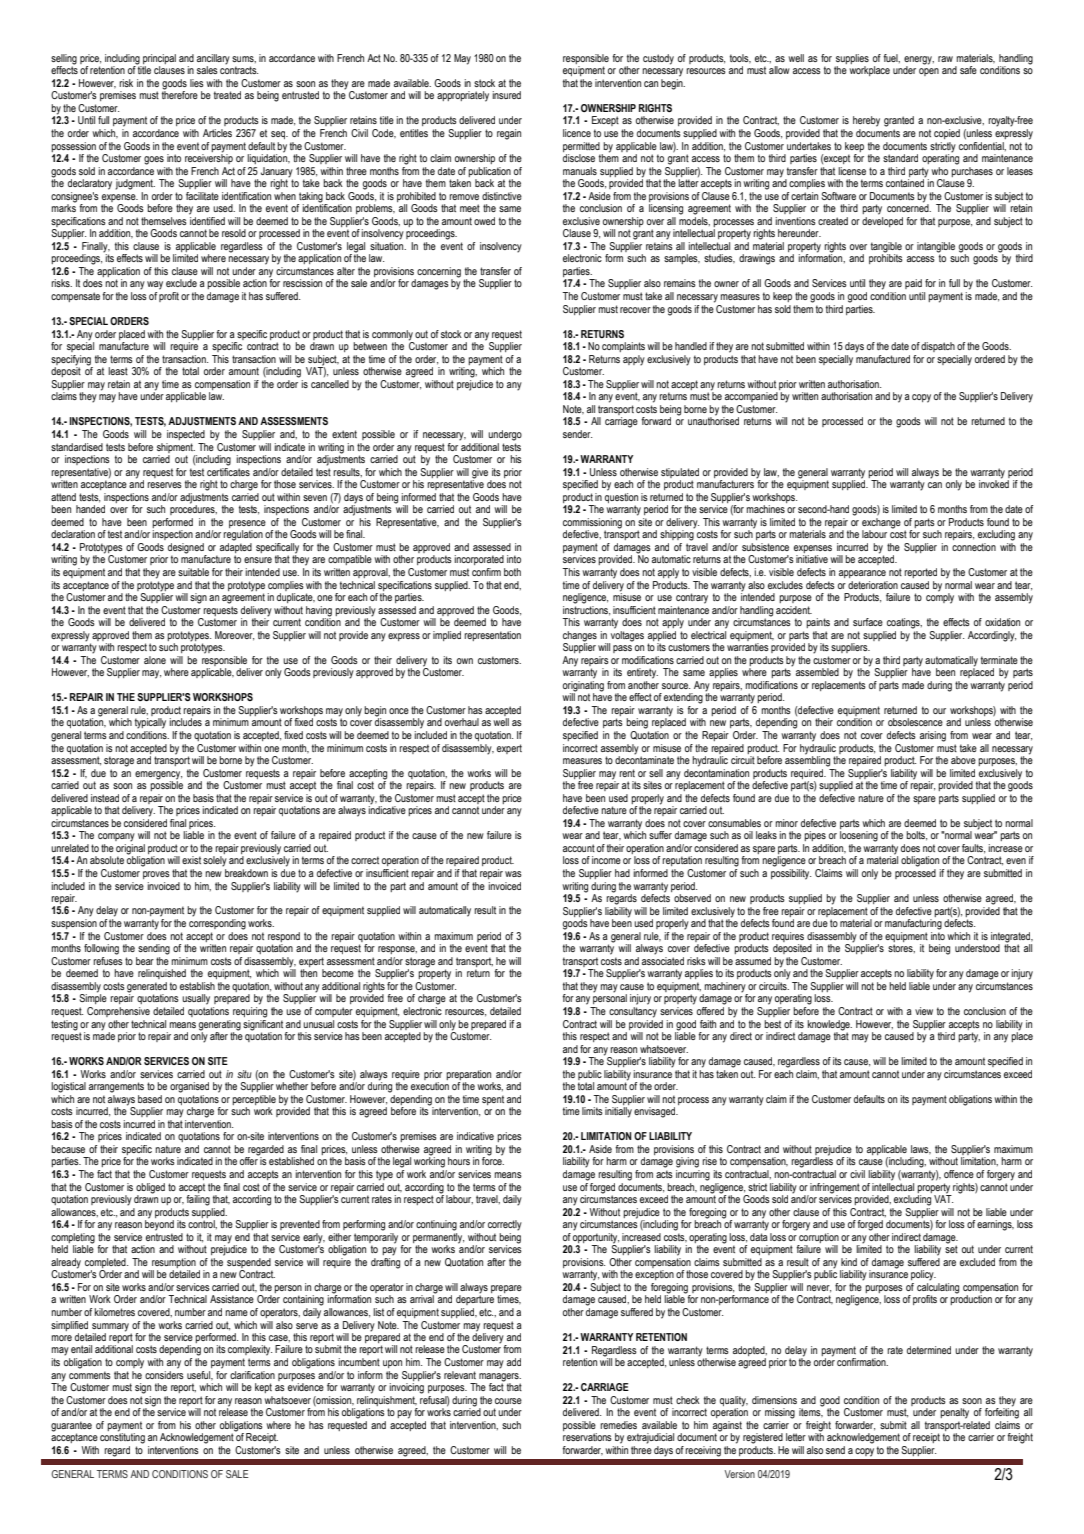 Image resolution: width=1084 pixels, height=1534 pixels. What do you see at coordinates (150, 1188) in the screenshot?
I see `obliged` at bounding box center [150, 1188].
